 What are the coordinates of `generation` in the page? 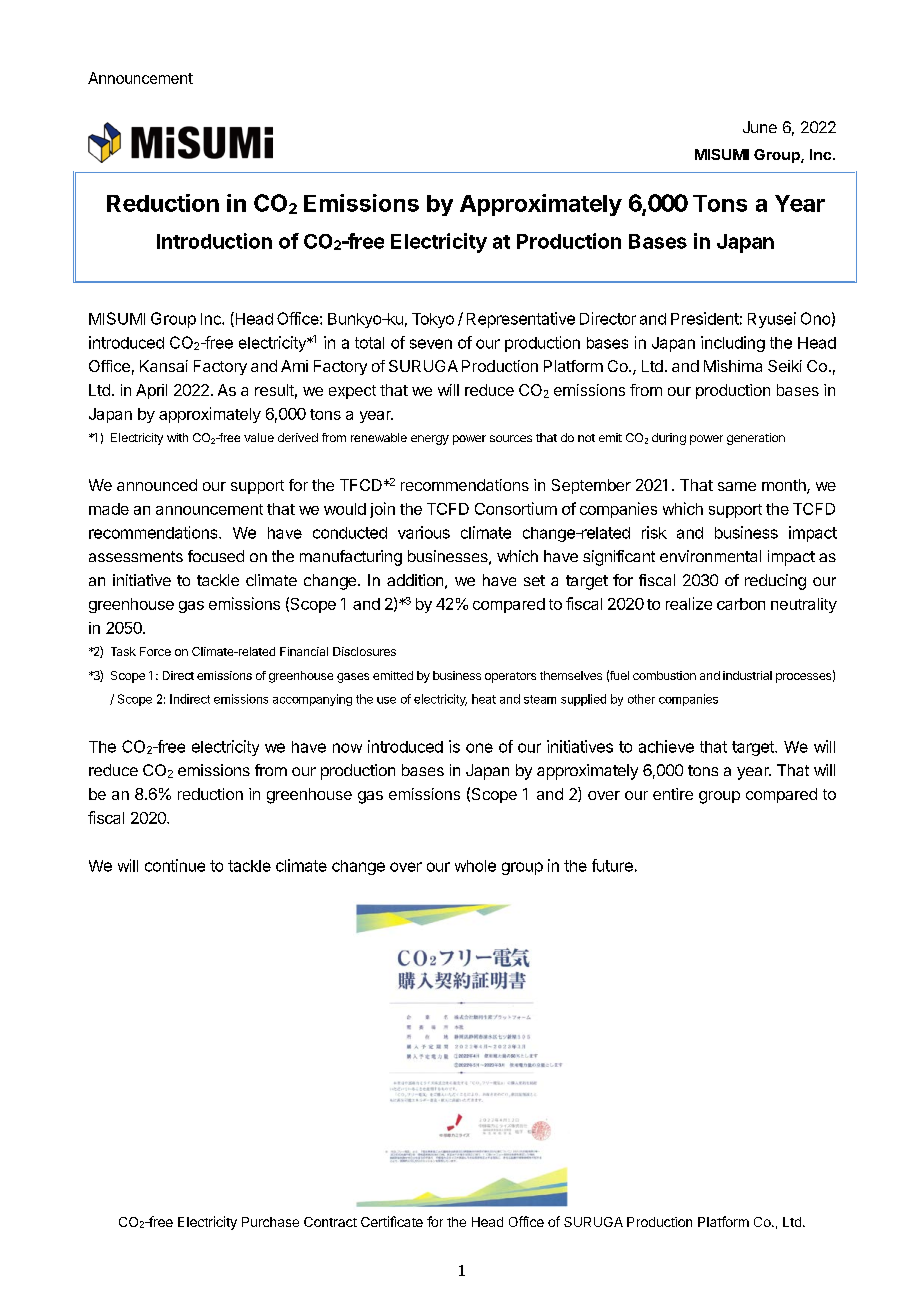 It's located at (756, 439).
